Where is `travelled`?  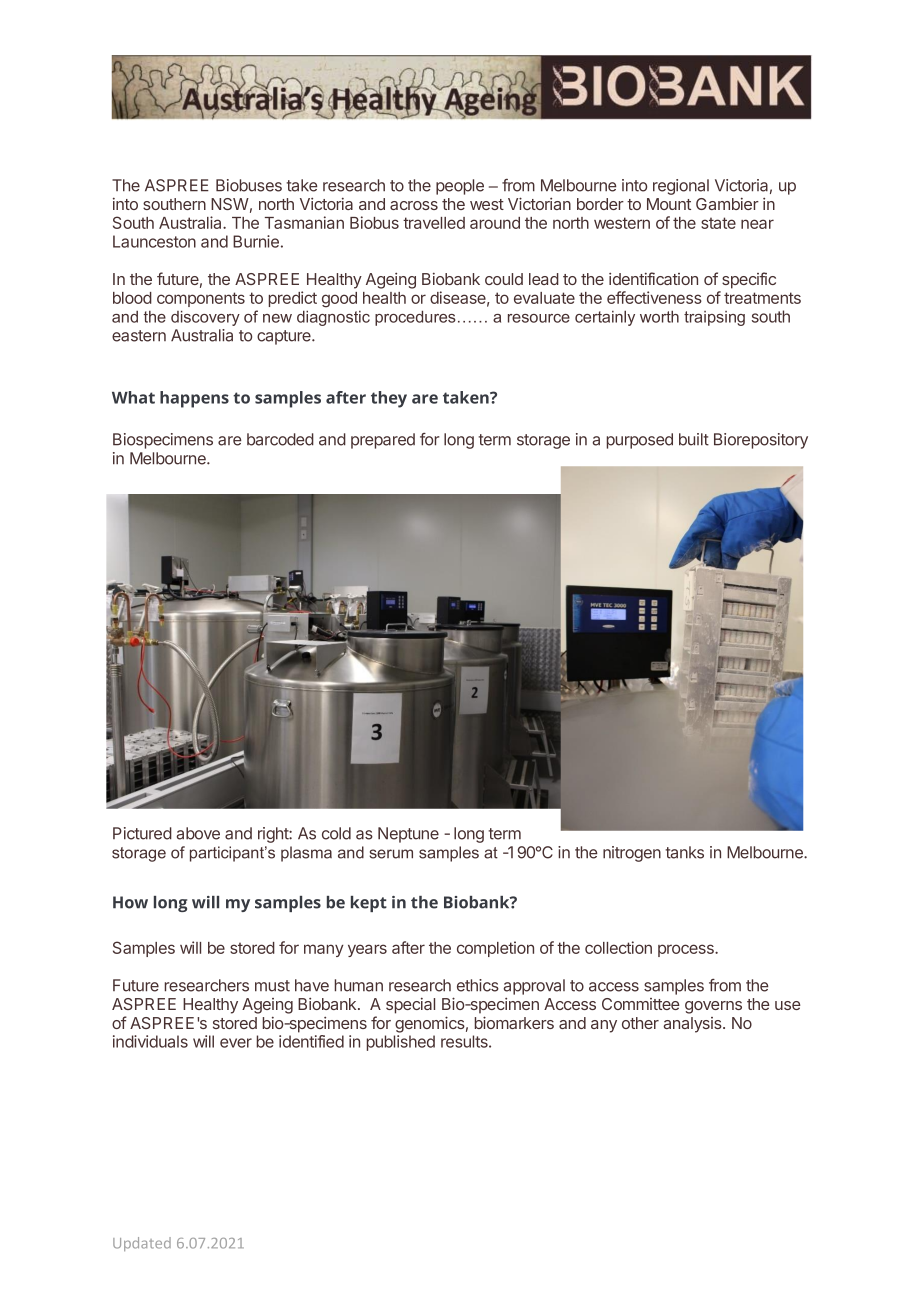
travelled is located at coordinates (434, 223).
